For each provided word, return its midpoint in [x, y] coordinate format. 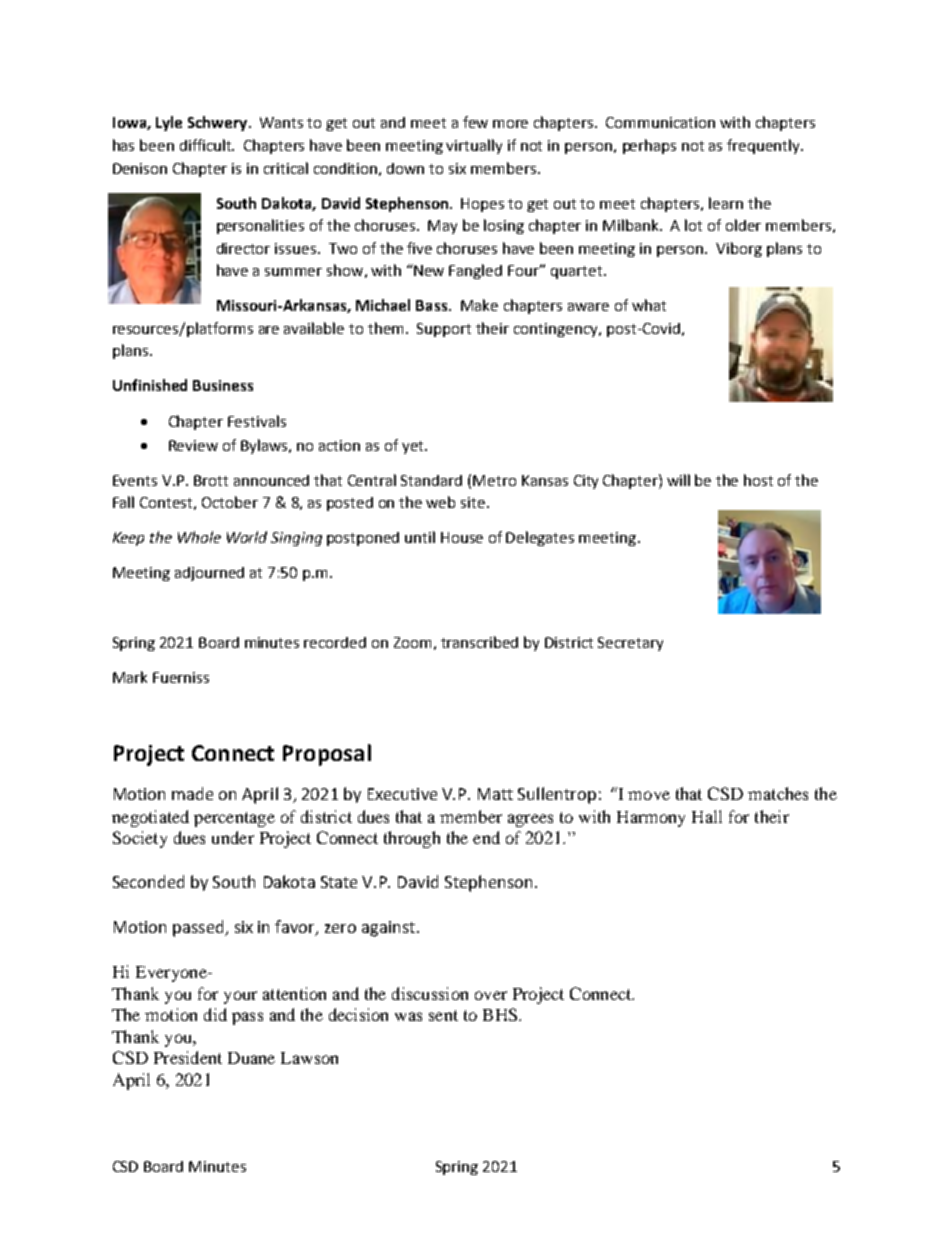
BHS [501, 1014]
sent [443, 1015]
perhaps [649, 146]
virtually [474, 146]
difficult [207, 145]
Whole [199, 537]
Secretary [630, 644]
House [462, 537]
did [215, 1014]
